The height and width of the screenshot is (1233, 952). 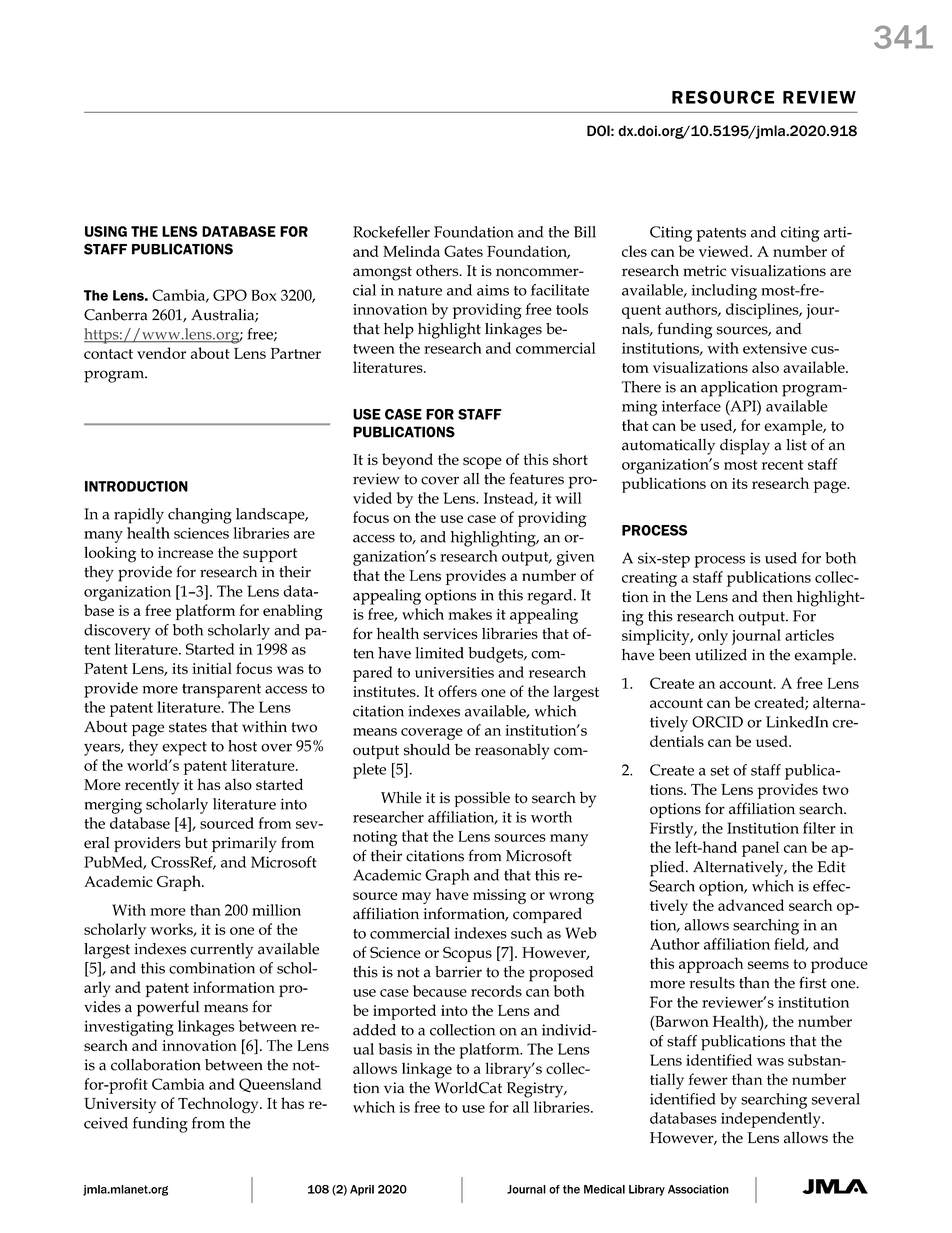 What do you see at coordinates (457, 691) in the screenshot?
I see `offers` at bounding box center [457, 691].
